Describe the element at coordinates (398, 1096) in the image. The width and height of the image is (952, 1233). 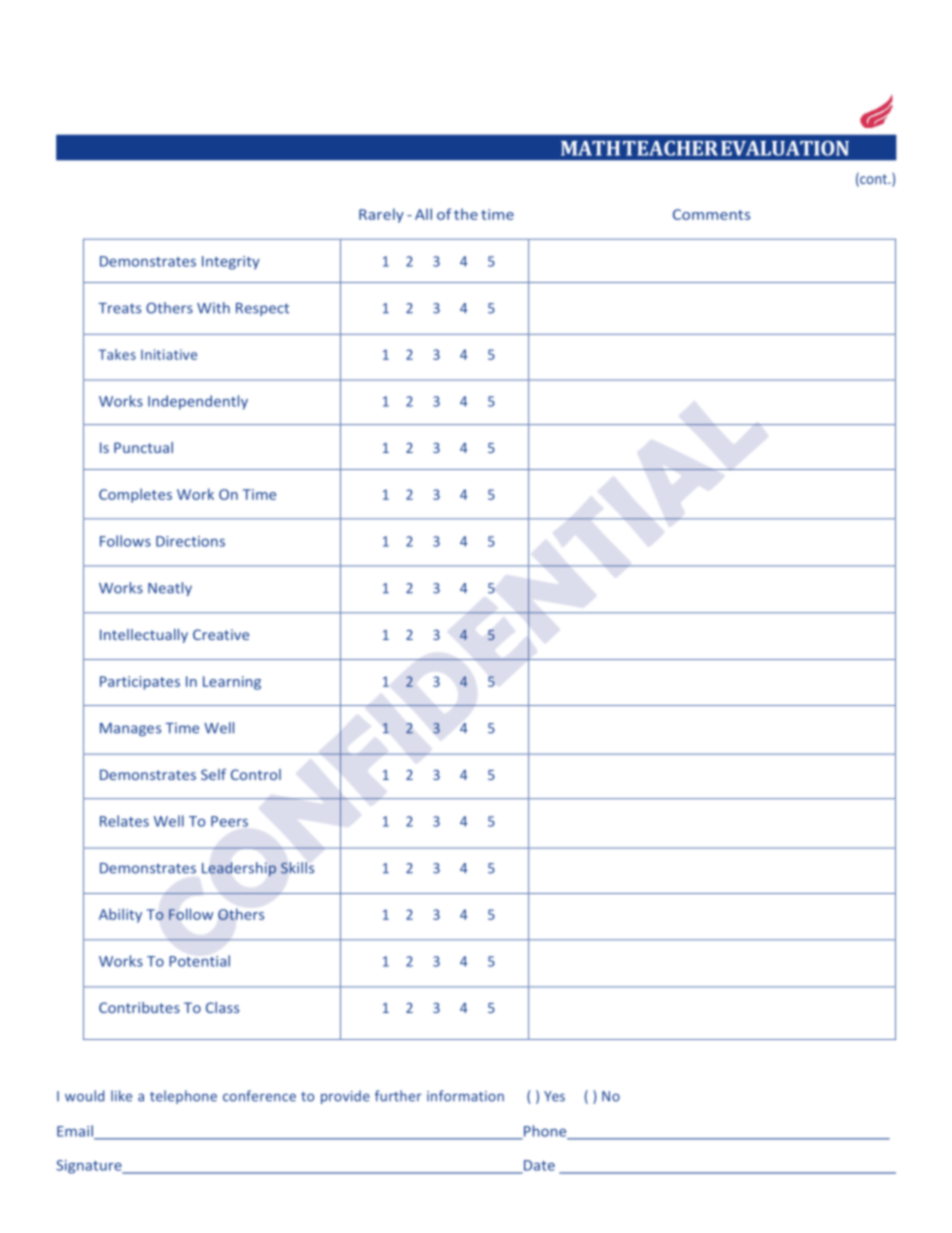
I see `further` at that location.
